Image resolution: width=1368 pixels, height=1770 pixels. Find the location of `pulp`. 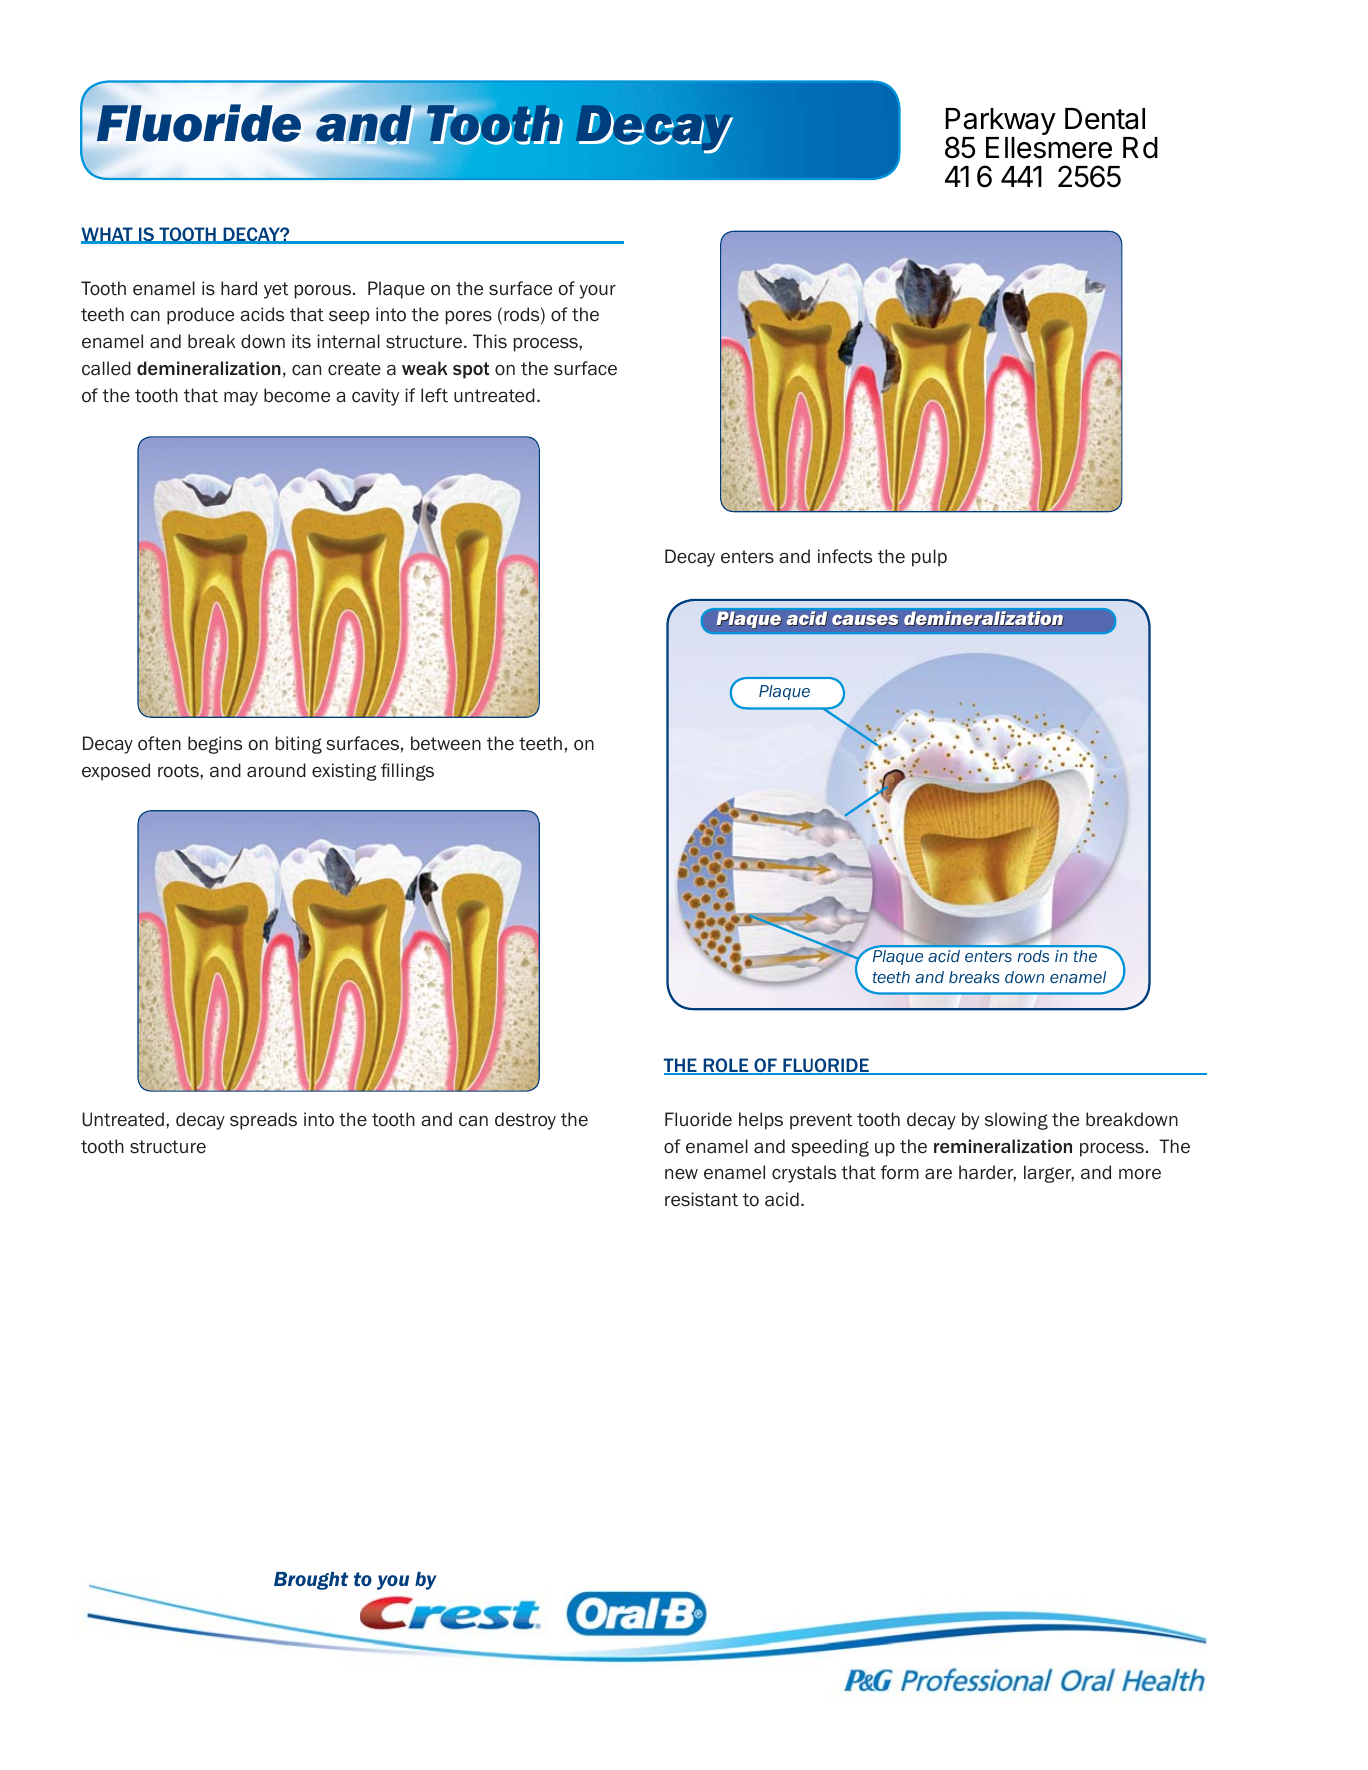

pulp is located at coordinates (929, 558).
